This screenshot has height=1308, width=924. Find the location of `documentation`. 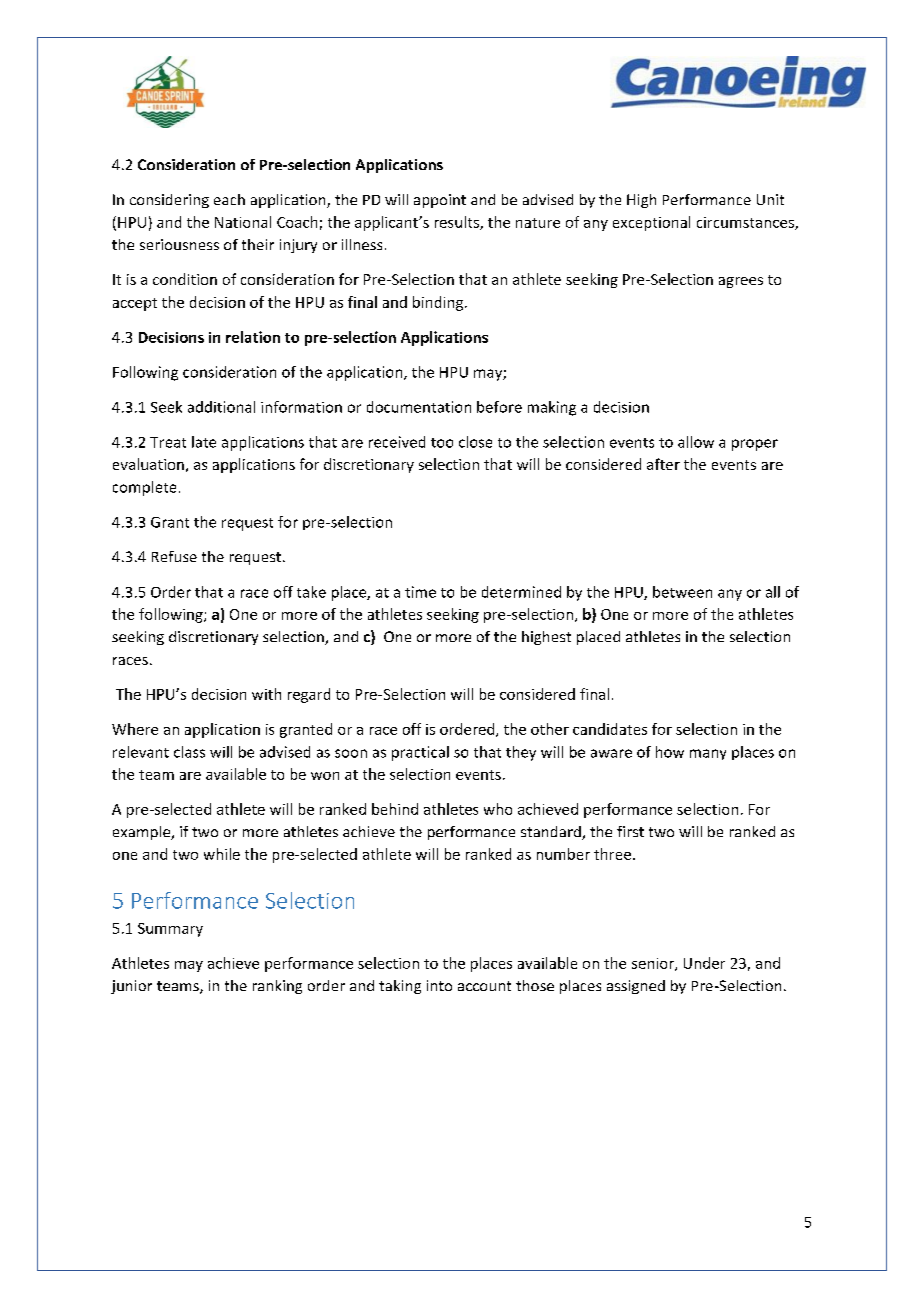

documentation is located at coordinates (419, 407).
